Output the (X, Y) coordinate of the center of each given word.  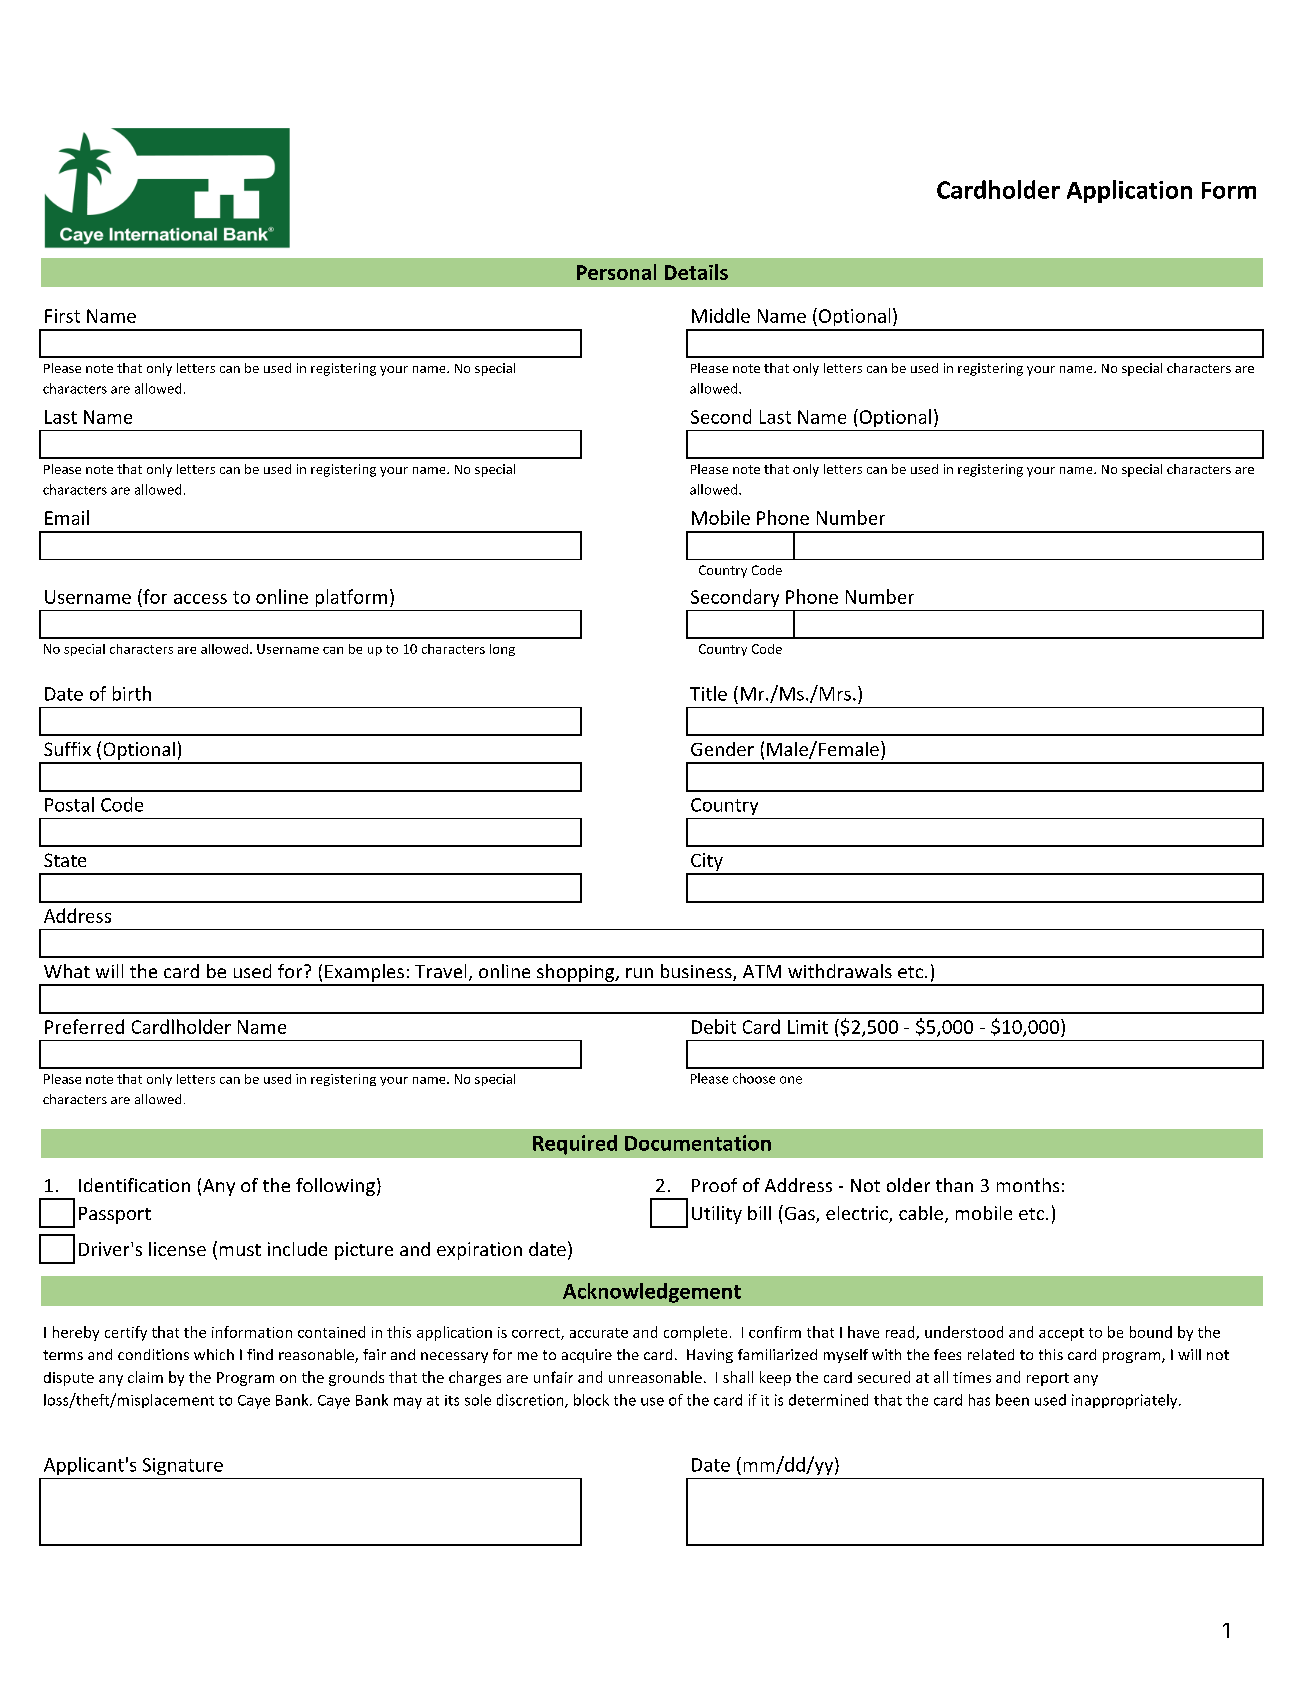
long (502, 650)
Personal (616, 272)
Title (708, 693)
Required (575, 1145)
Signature (183, 1466)
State (65, 860)
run (639, 973)
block (591, 1400)
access (200, 599)
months (1028, 1185)
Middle (721, 315)
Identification (134, 1185)
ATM (762, 971)
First (62, 316)
